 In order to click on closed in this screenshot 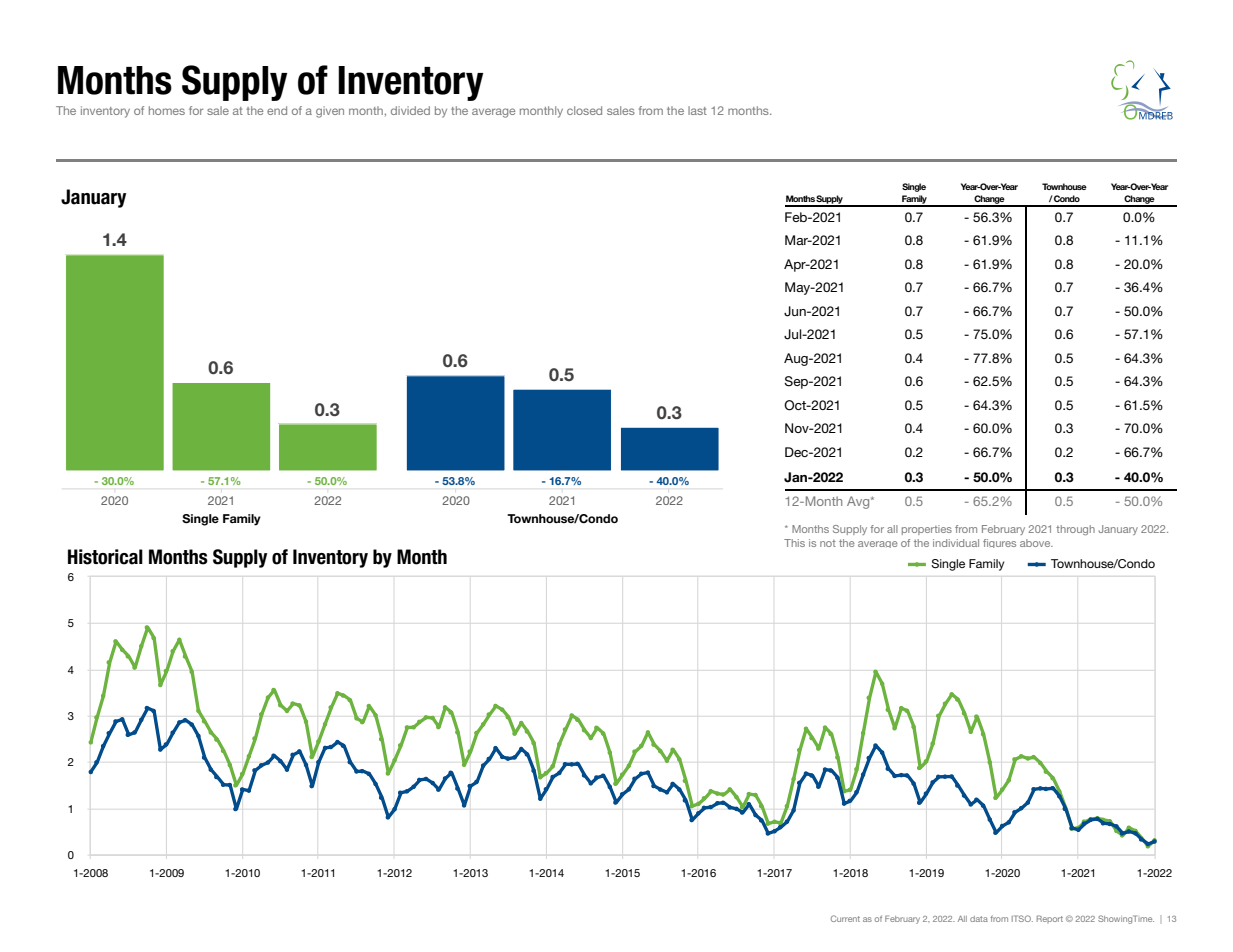, I will do `click(584, 110)`.
